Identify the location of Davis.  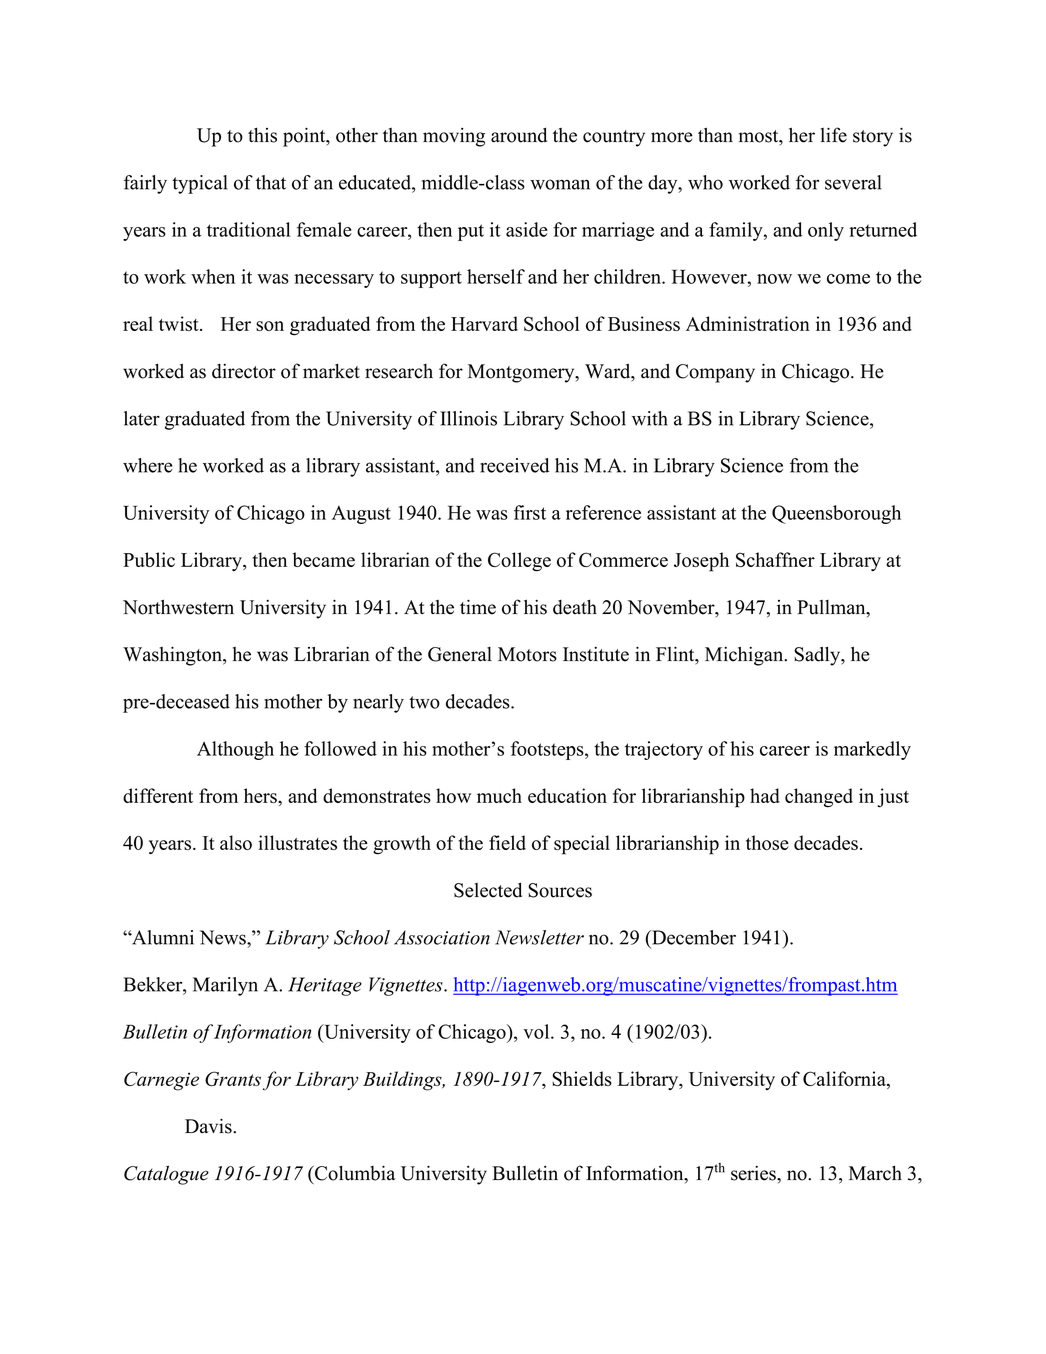
(209, 1126).
